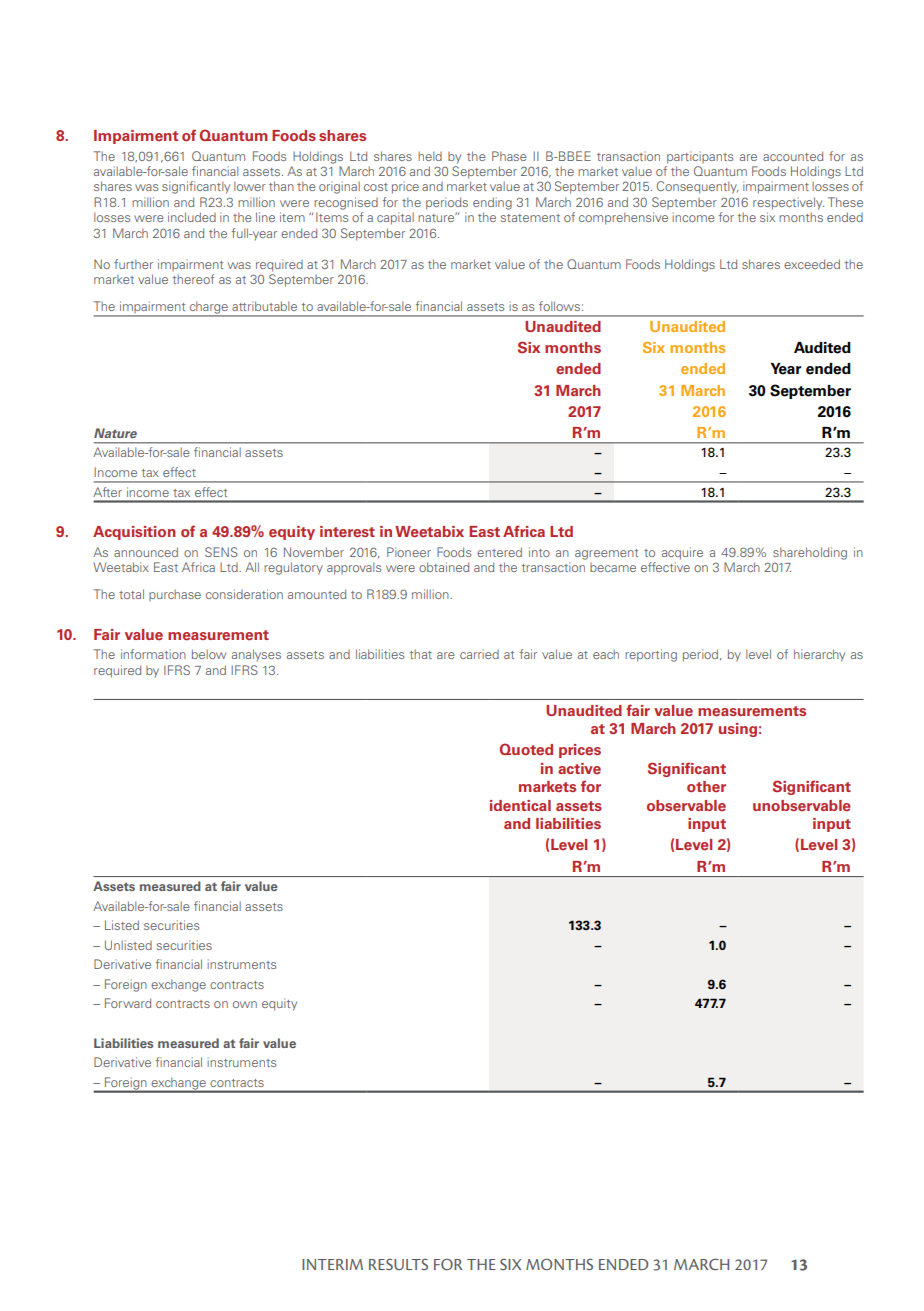  I want to click on below, so click(209, 654).
